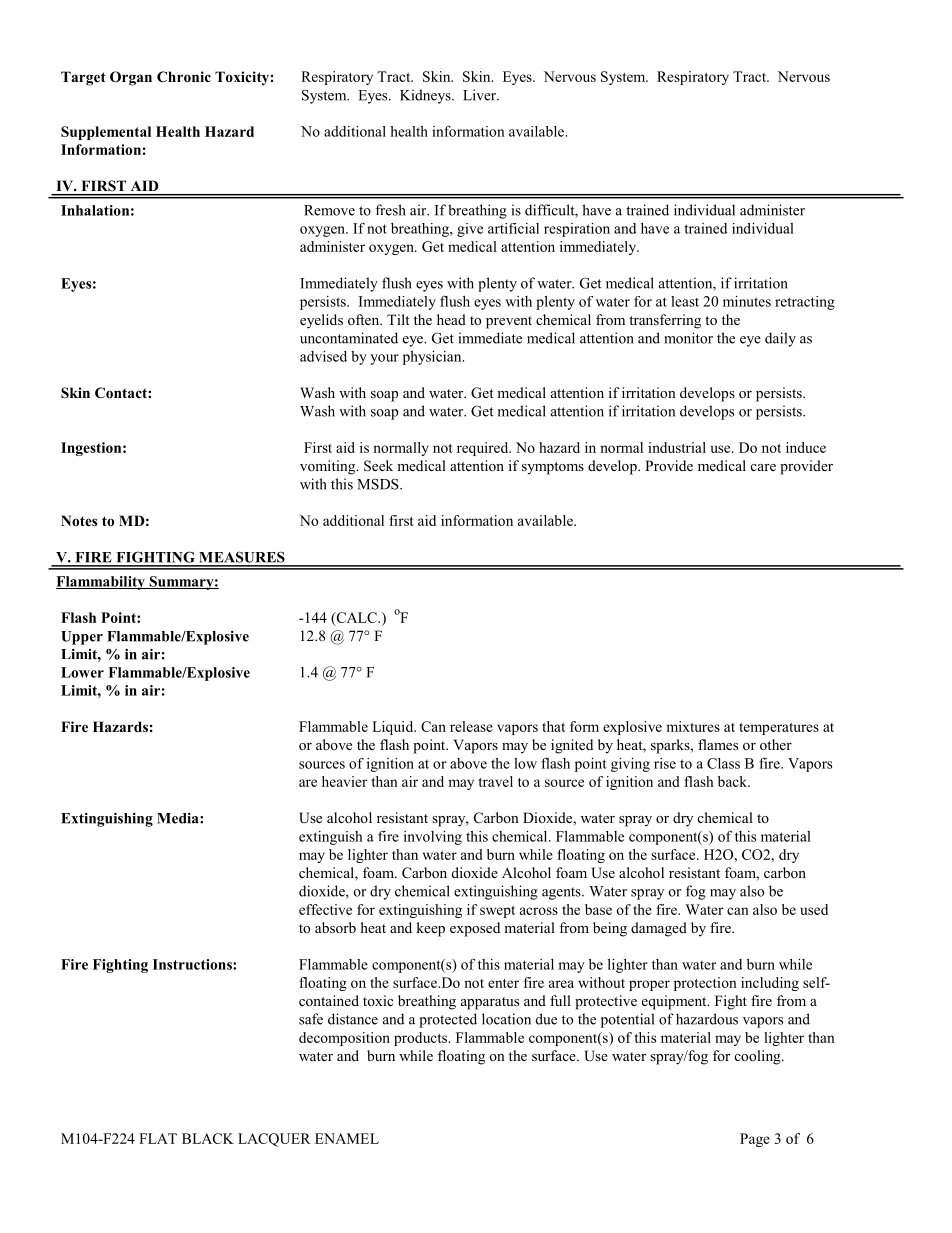  What do you see at coordinates (79, 520) in the screenshot?
I see `Notes` at bounding box center [79, 520].
